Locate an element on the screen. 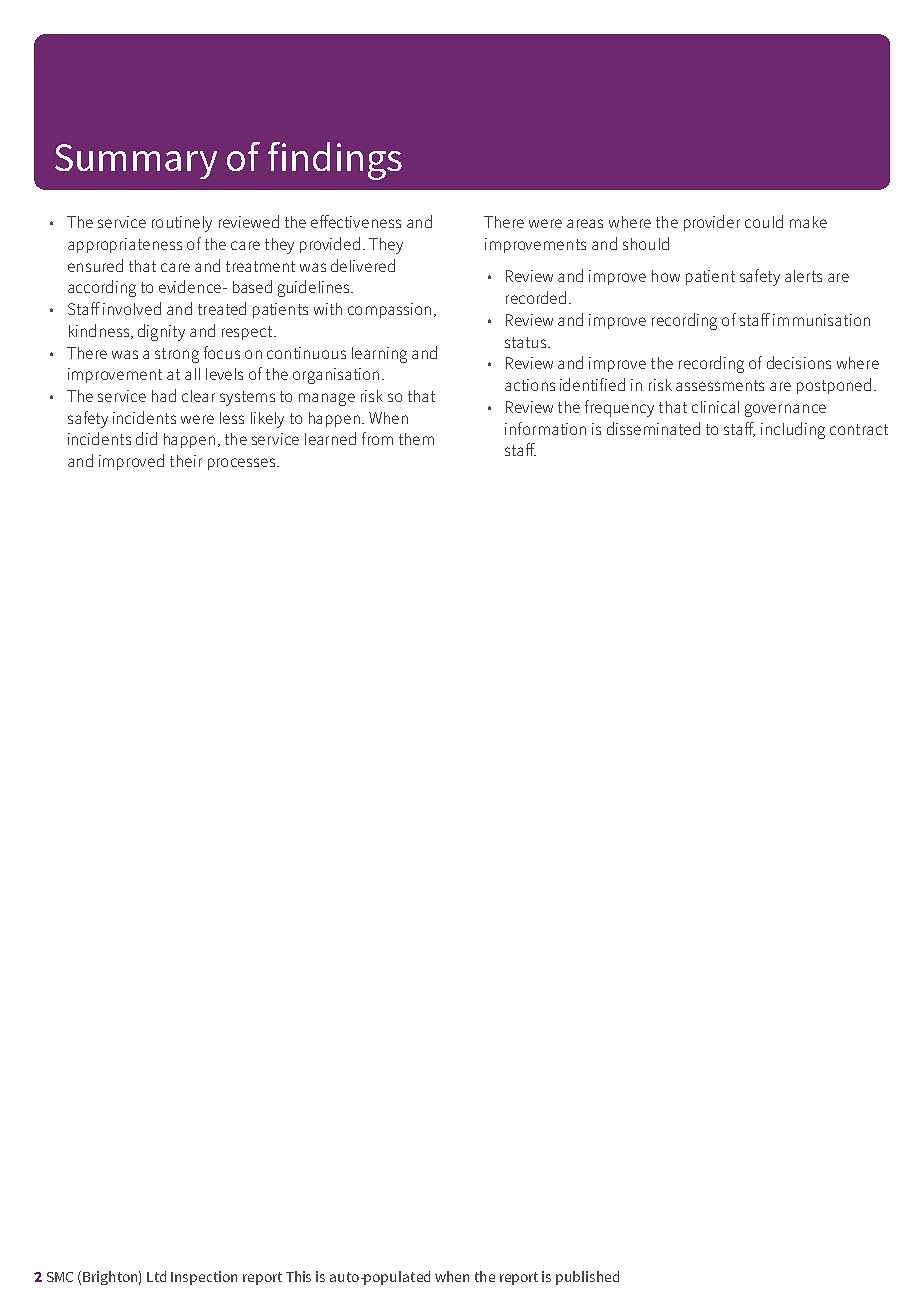  routinely is located at coordinates (182, 224).
